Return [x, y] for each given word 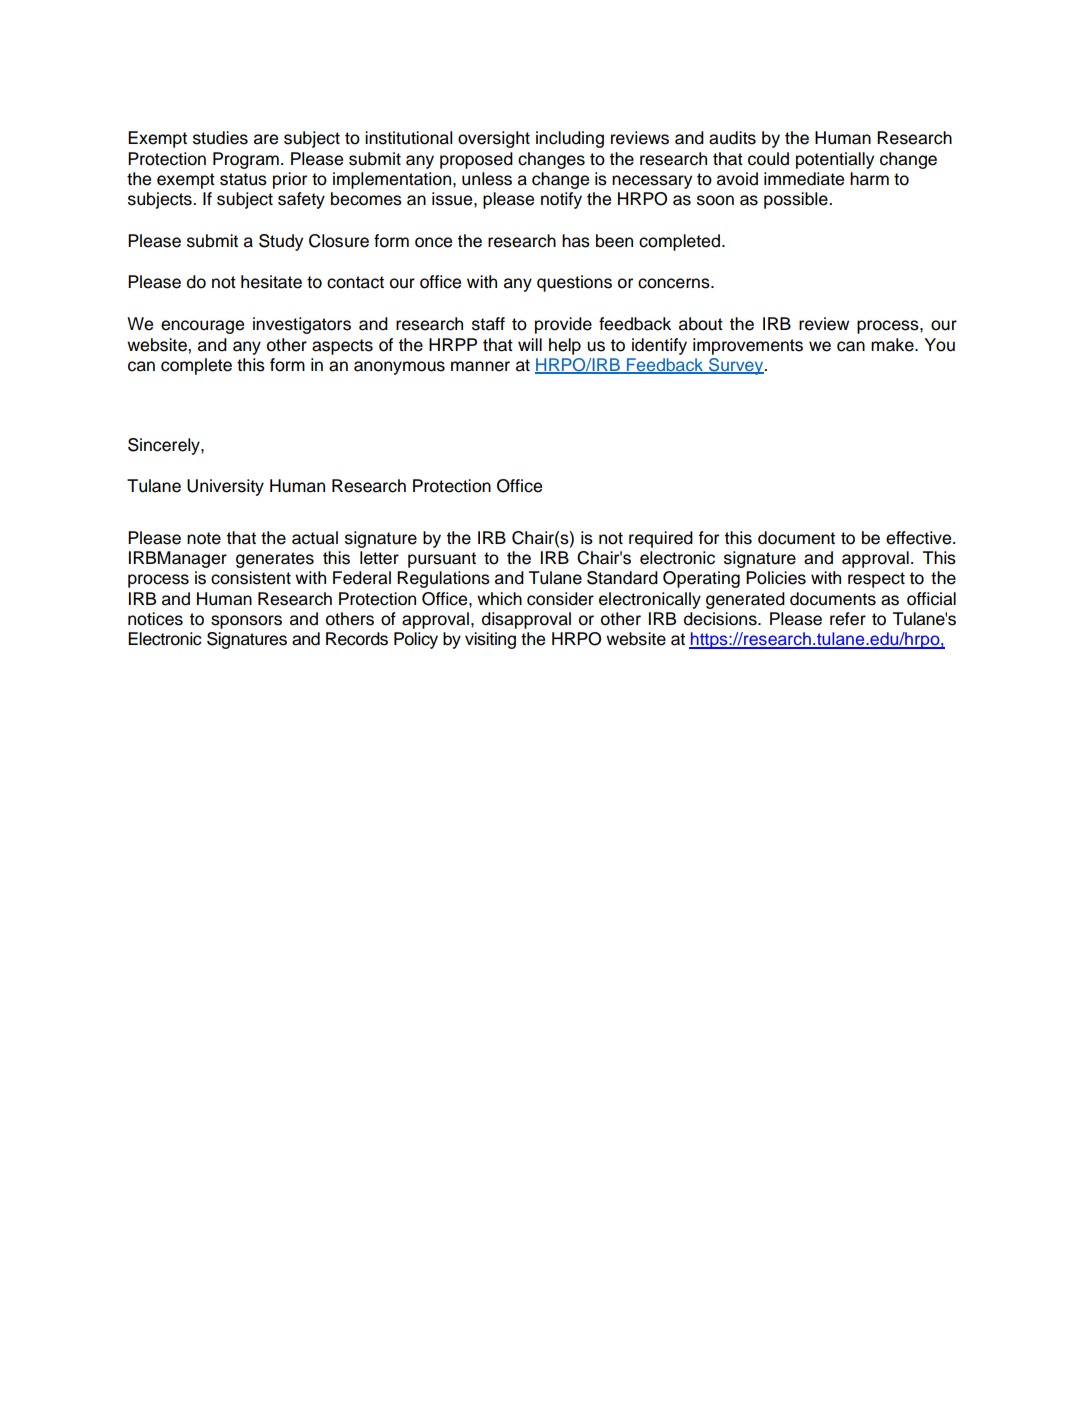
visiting [490, 640]
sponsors [246, 622]
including [570, 139]
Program [246, 160]
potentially [835, 160]
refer [848, 619]
